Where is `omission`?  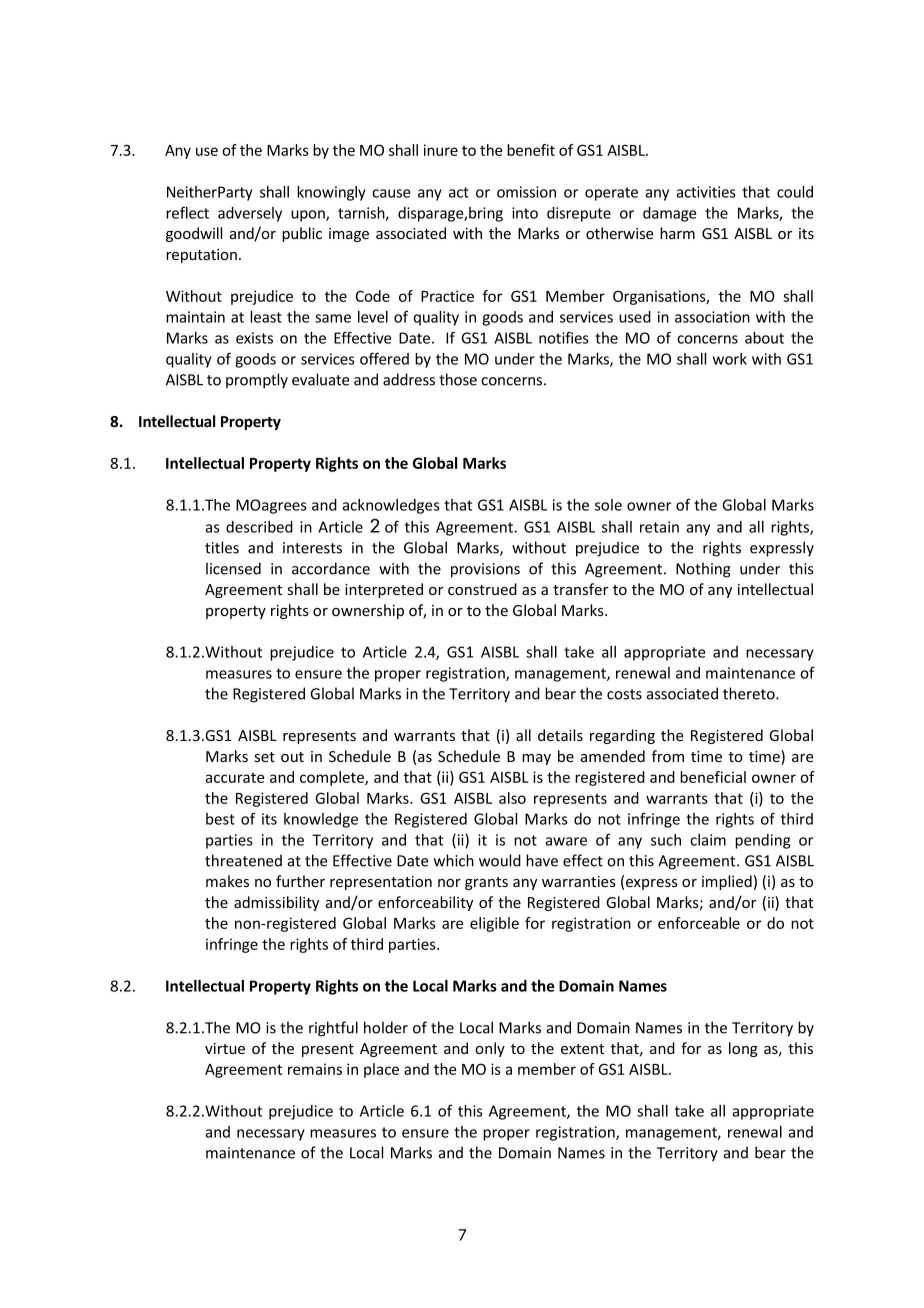
omission is located at coordinates (526, 192).
